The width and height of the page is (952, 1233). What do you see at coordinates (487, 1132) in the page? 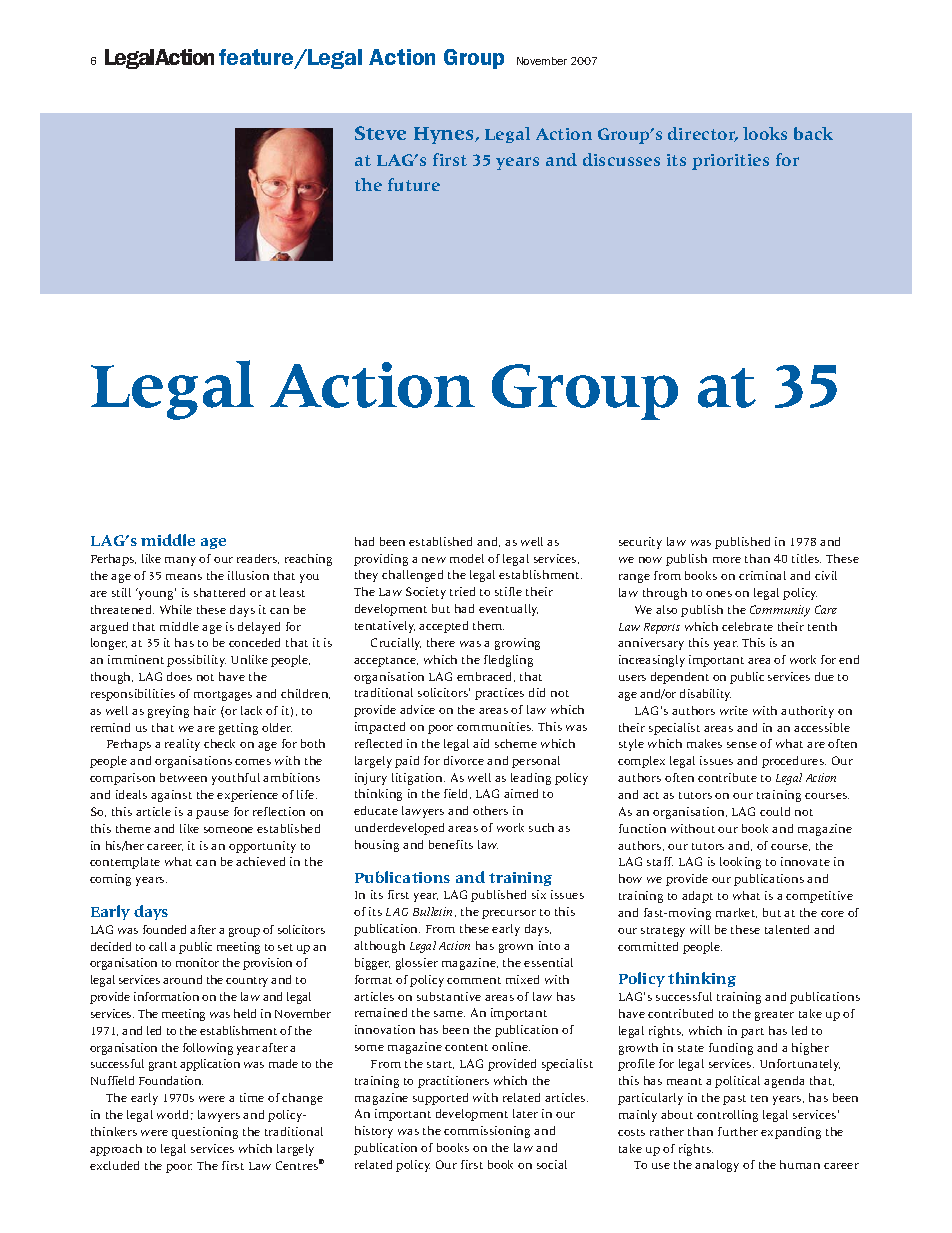
I see `commissioning` at bounding box center [487, 1132].
